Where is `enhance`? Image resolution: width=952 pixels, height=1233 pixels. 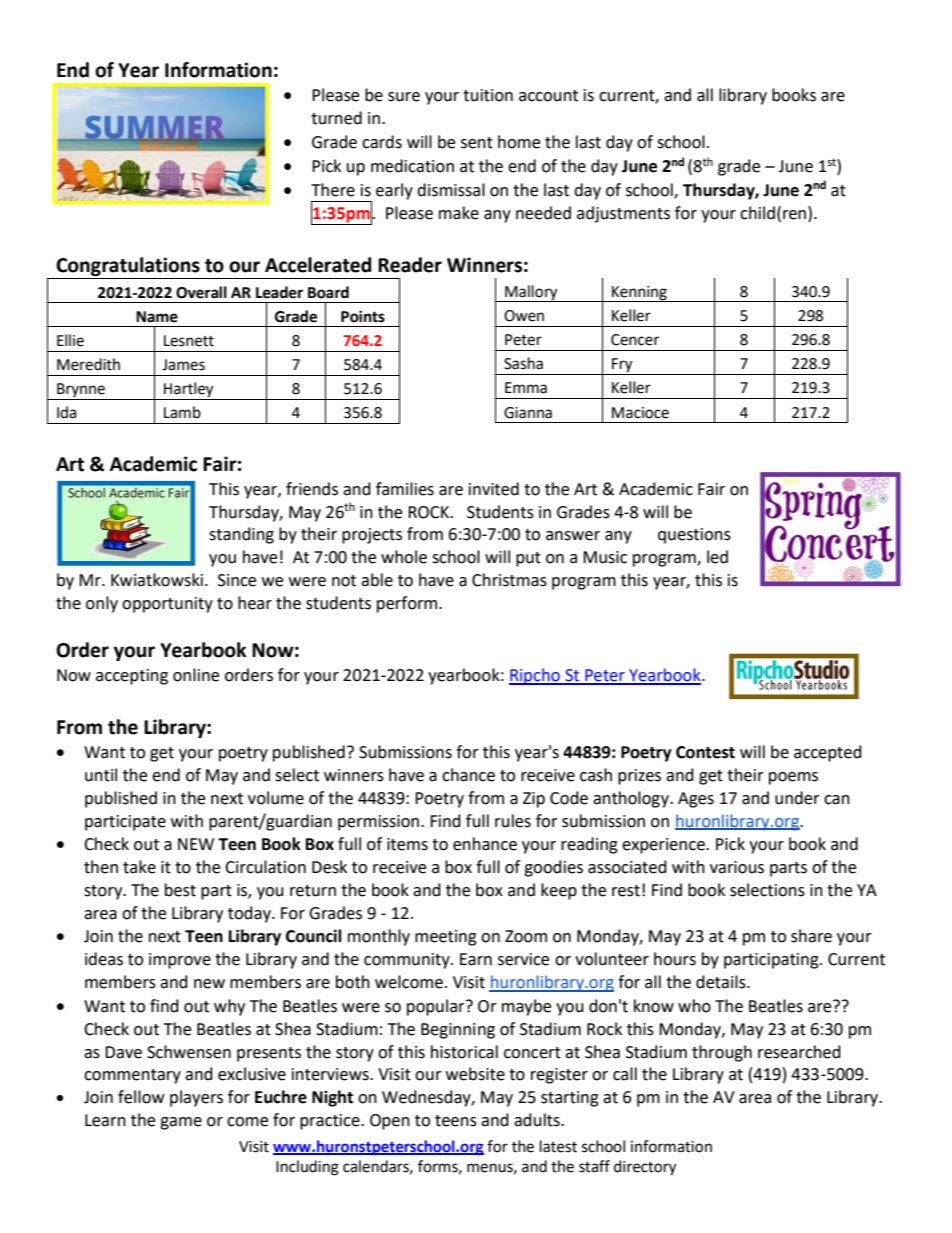
enhance is located at coordinates (485, 844).
